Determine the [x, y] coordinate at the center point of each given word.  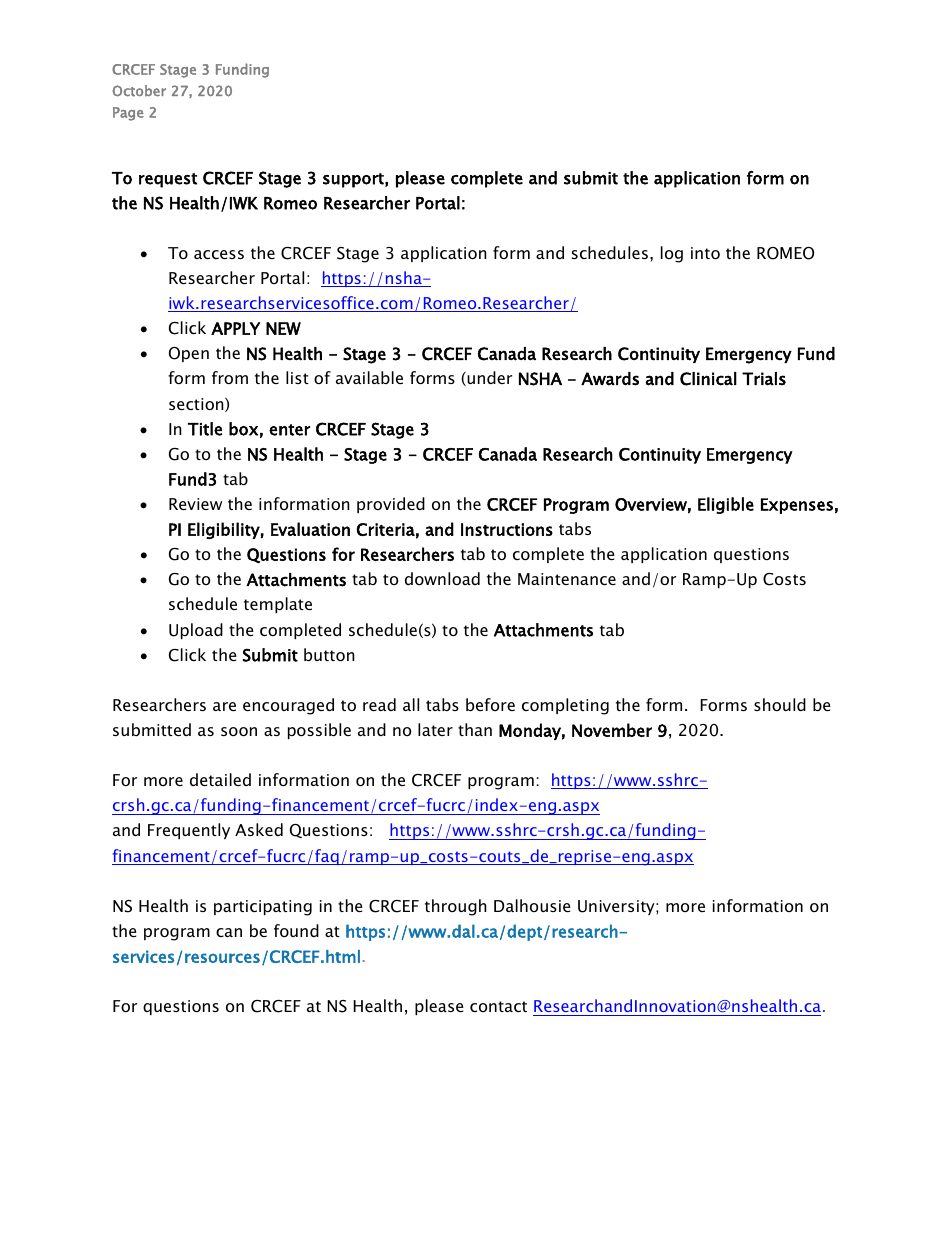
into [705, 253]
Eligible [726, 505]
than [475, 729]
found [296, 930]
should [780, 704]
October [139, 91]
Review [195, 504]
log [672, 254]
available [369, 377]
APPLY [235, 328]
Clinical [708, 379]
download [442, 578]
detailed [220, 779]
